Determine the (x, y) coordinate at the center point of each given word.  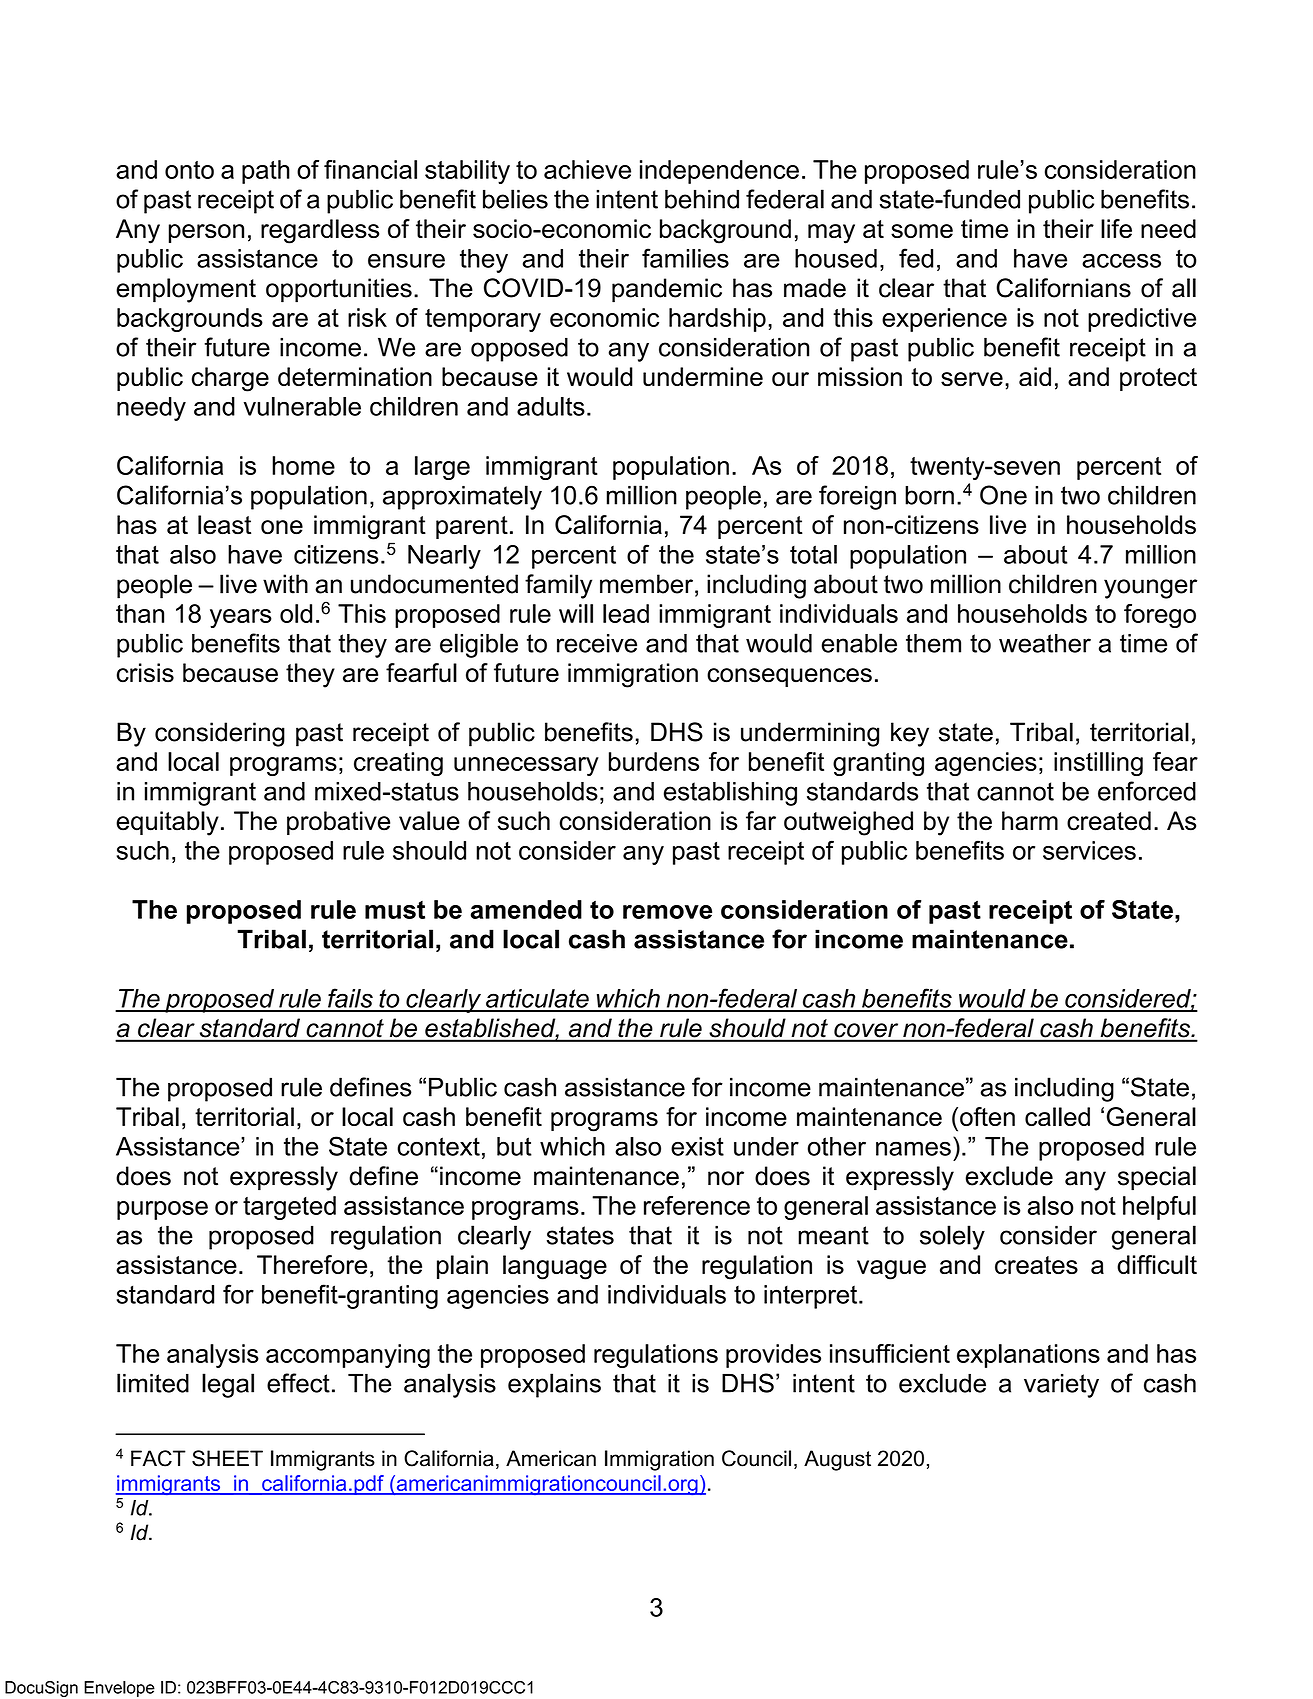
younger (1150, 589)
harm (1030, 821)
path (266, 172)
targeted (289, 1208)
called (1057, 1116)
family (558, 586)
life (1116, 228)
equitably (167, 823)
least (224, 525)
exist (697, 1146)
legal (228, 1385)
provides (773, 1356)
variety (1061, 1386)
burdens (654, 761)
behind (702, 199)
